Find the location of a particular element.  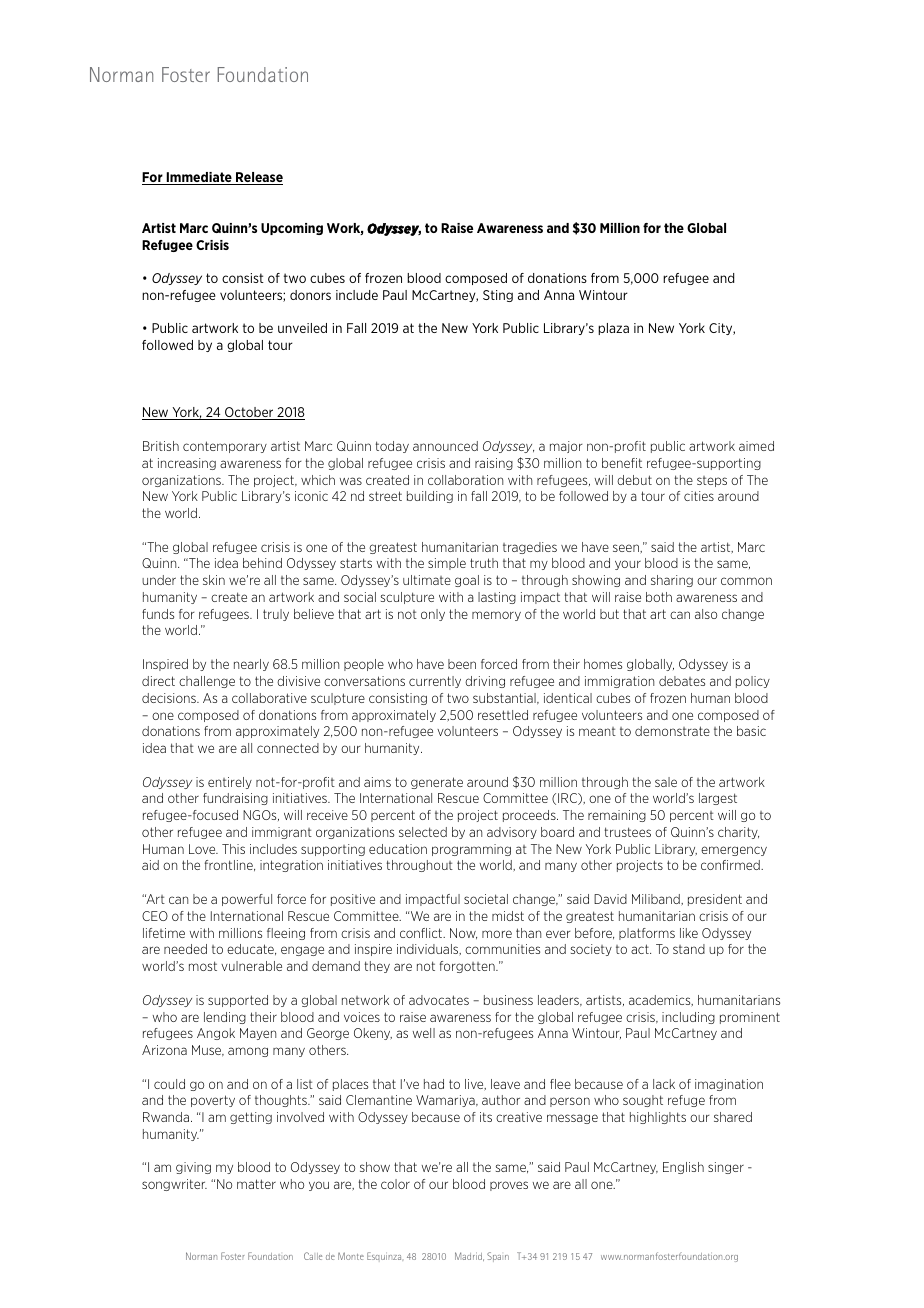

English is located at coordinates (683, 1168).
